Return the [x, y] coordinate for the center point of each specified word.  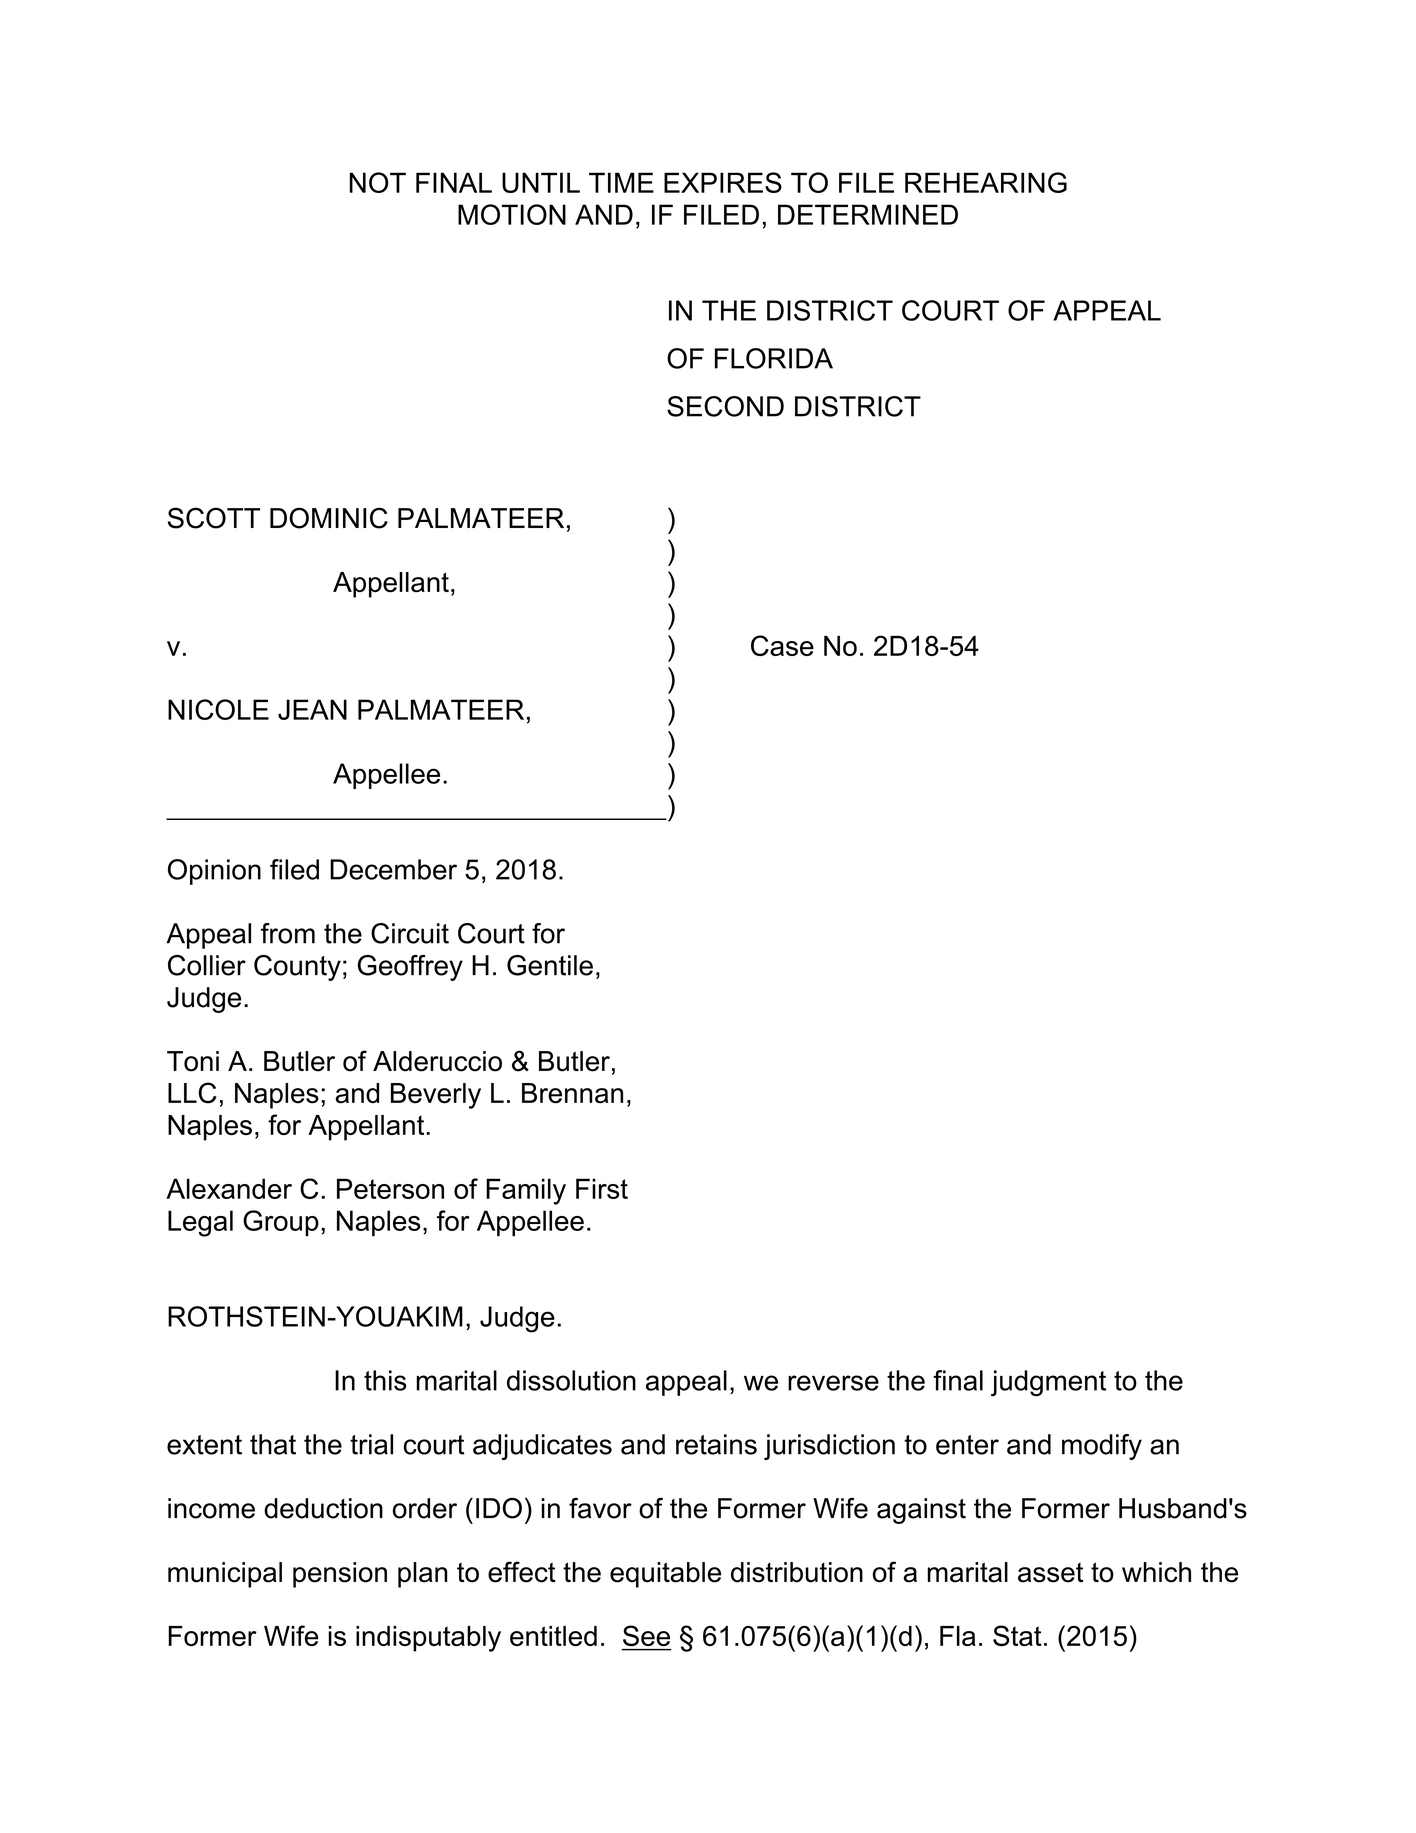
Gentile [550, 965]
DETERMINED [868, 214]
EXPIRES [723, 182]
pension [340, 1575]
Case [782, 645]
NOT [378, 182]
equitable [665, 1575]
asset [1050, 1573]
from [288, 933]
